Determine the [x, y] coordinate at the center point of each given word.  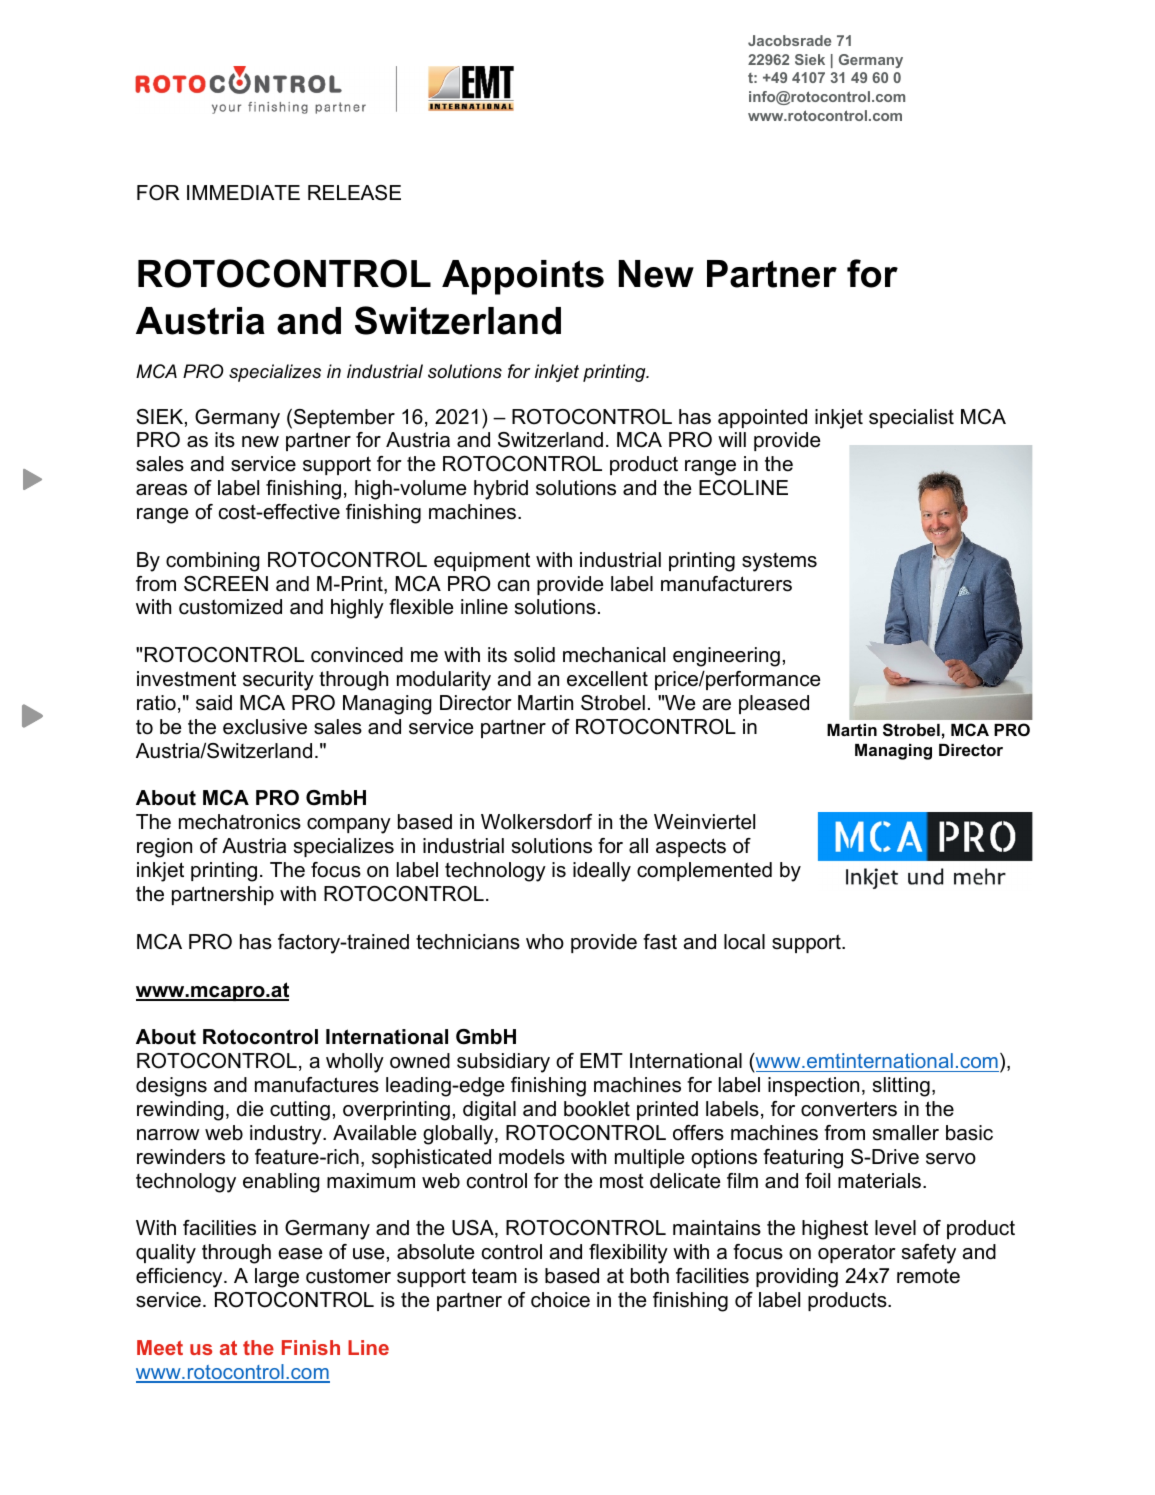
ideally [602, 872]
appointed [762, 418]
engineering [726, 657]
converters [849, 1109]
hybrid [501, 490]
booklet [597, 1109]
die [250, 1109]
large [277, 1278]
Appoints [523, 277]
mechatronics [240, 822]
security [278, 681]
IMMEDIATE [243, 192]
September [344, 418]
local [744, 942]
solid [534, 655]
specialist [911, 418]
